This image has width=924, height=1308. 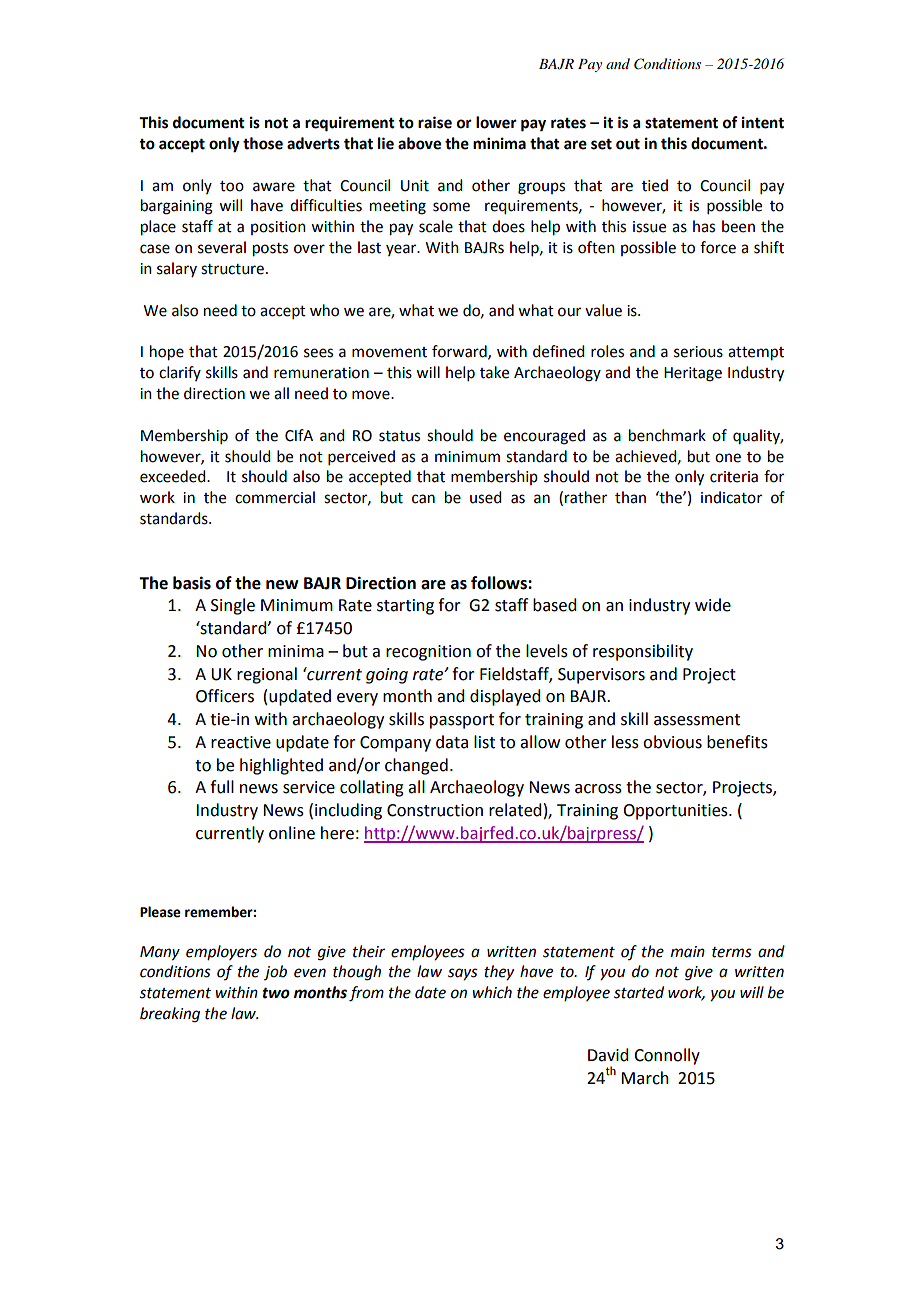 What do you see at coordinates (419, 143) in the image?
I see `above` at bounding box center [419, 143].
